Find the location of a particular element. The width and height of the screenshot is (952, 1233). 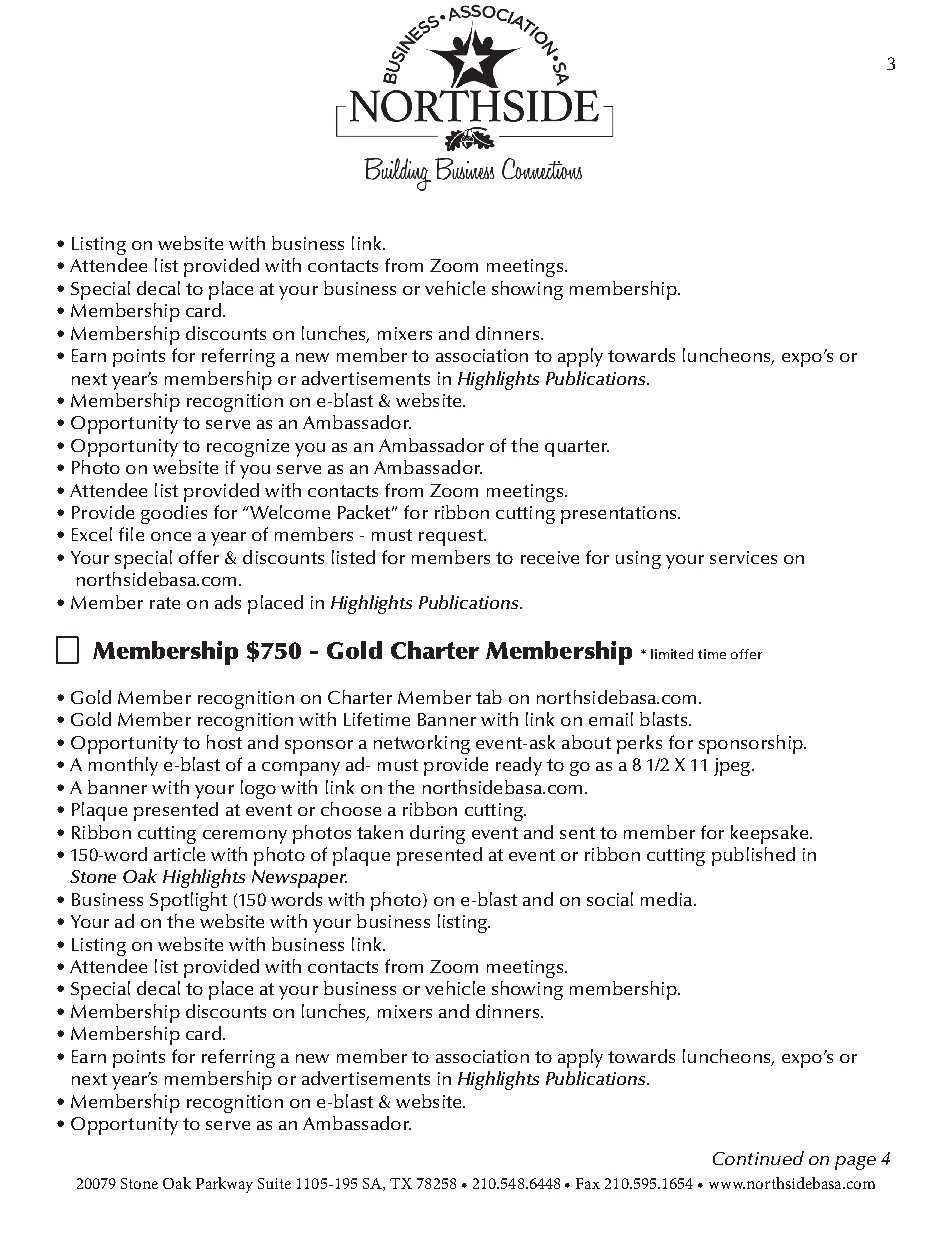

services is located at coordinates (743, 557).
